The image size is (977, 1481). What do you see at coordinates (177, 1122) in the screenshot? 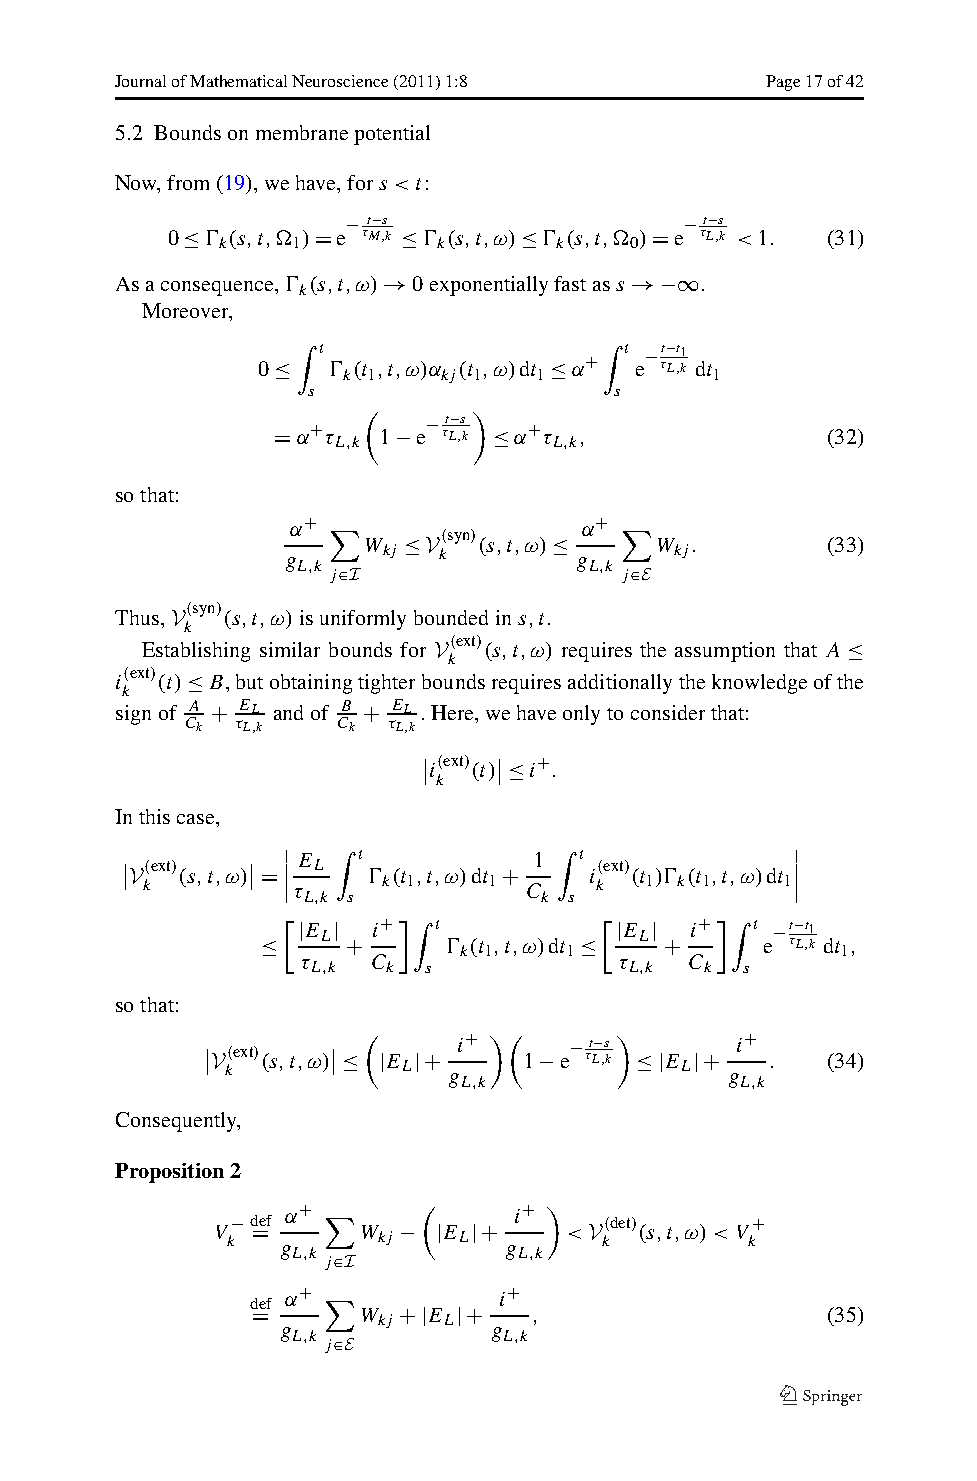
I see `Consequently` at bounding box center [177, 1122].
